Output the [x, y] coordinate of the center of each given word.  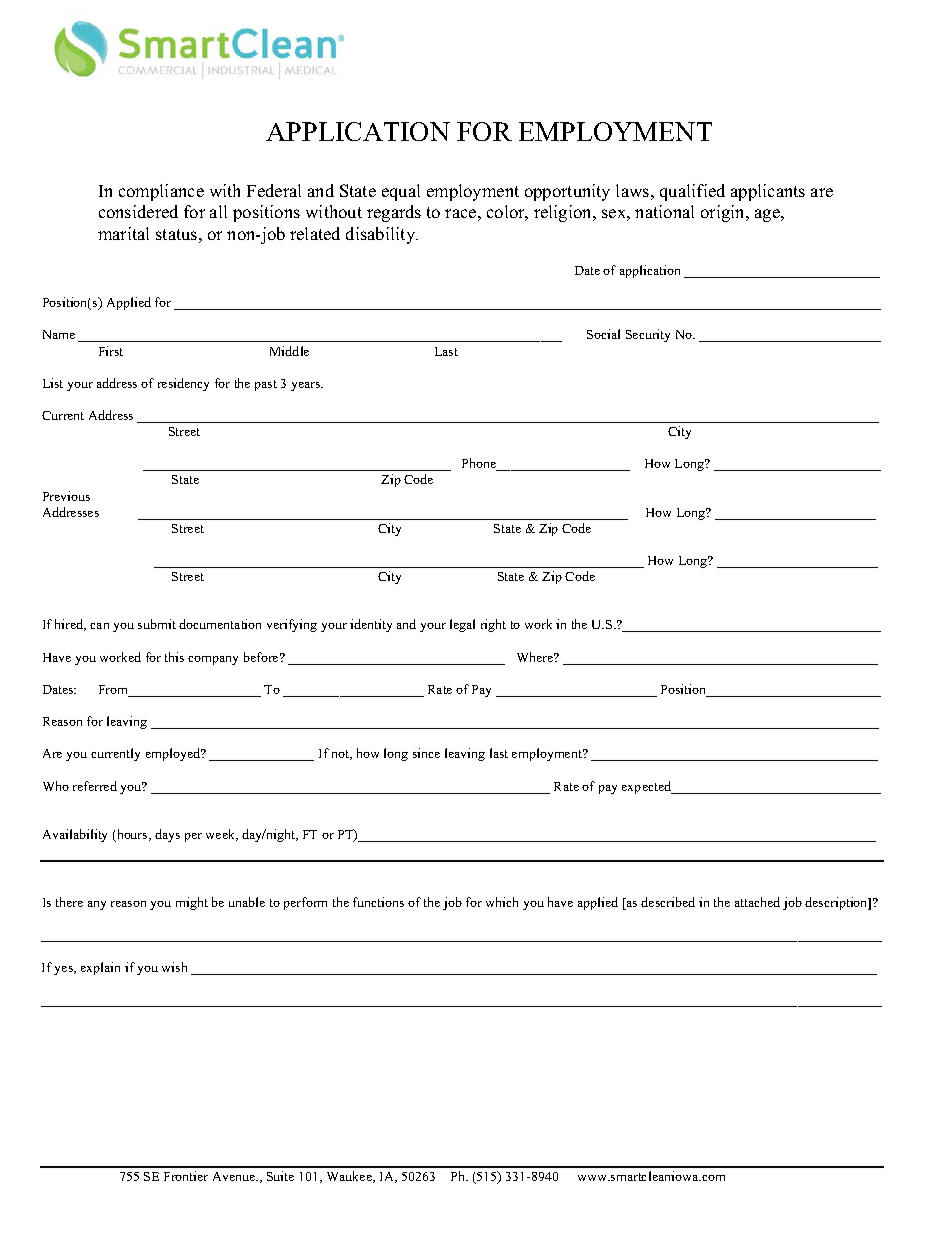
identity [371, 625]
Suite [280, 1176]
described [668, 902]
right [493, 625]
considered [138, 211]
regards [394, 213]
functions [378, 902]
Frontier [186, 1176]
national [664, 211]
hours [132, 835]
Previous [66, 496]
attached [757, 902]
